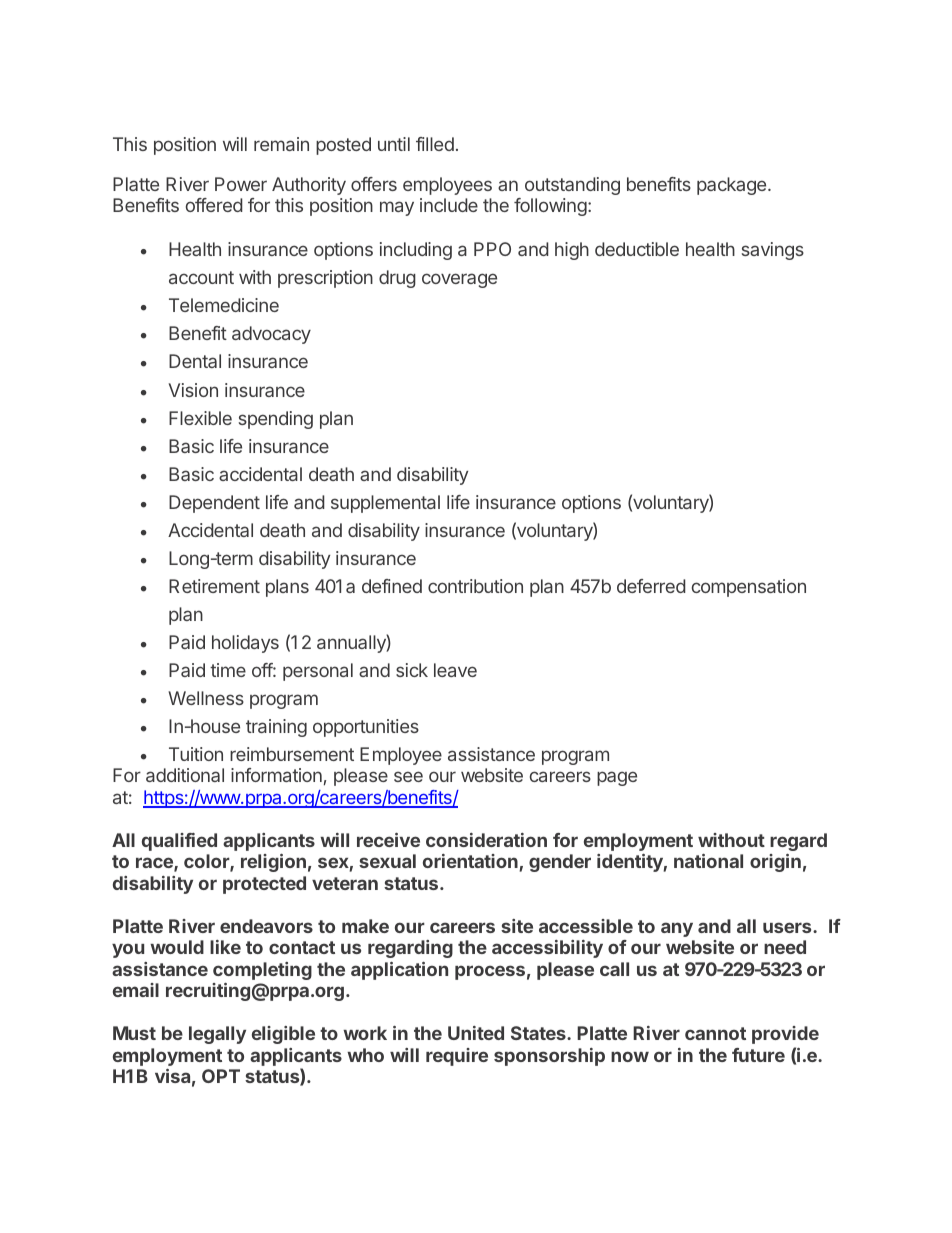 The image size is (952, 1233). Describe the element at coordinates (241, 184) in the page. I see `Power` at that location.
